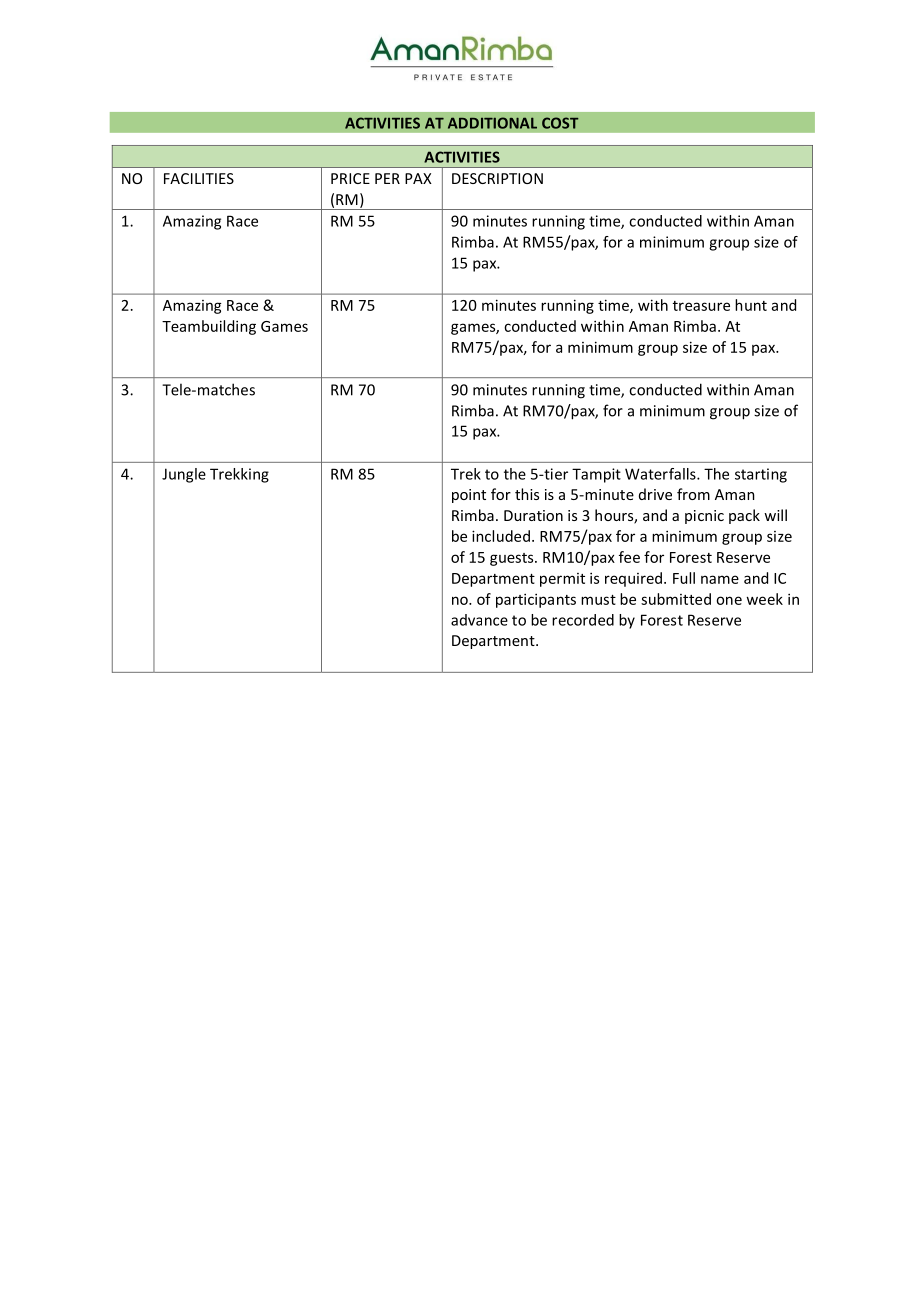 Image resolution: width=924 pixels, height=1308 pixels. Describe the element at coordinates (560, 123) in the image. I see `COST` at that location.
